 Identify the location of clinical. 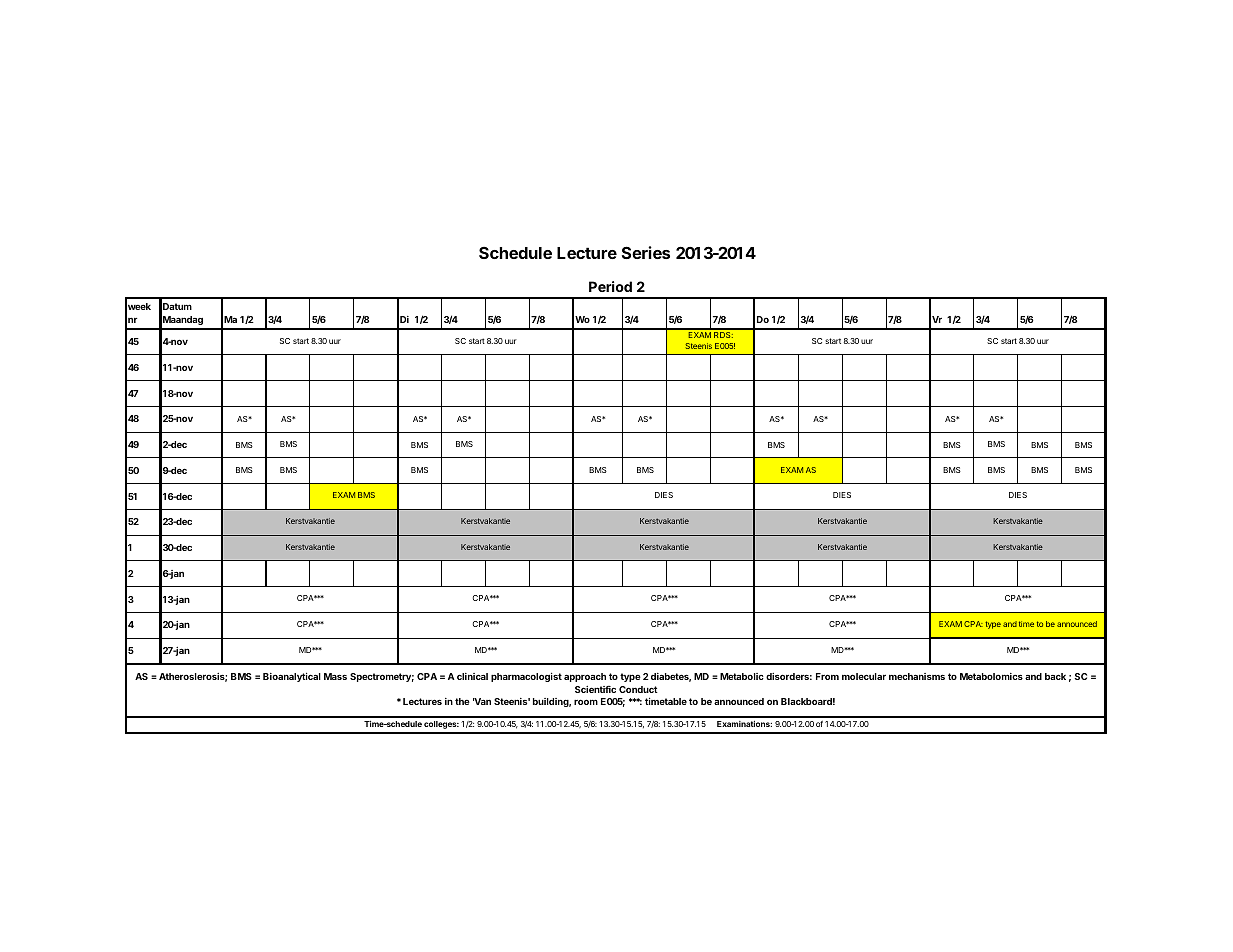
(472, 676).
